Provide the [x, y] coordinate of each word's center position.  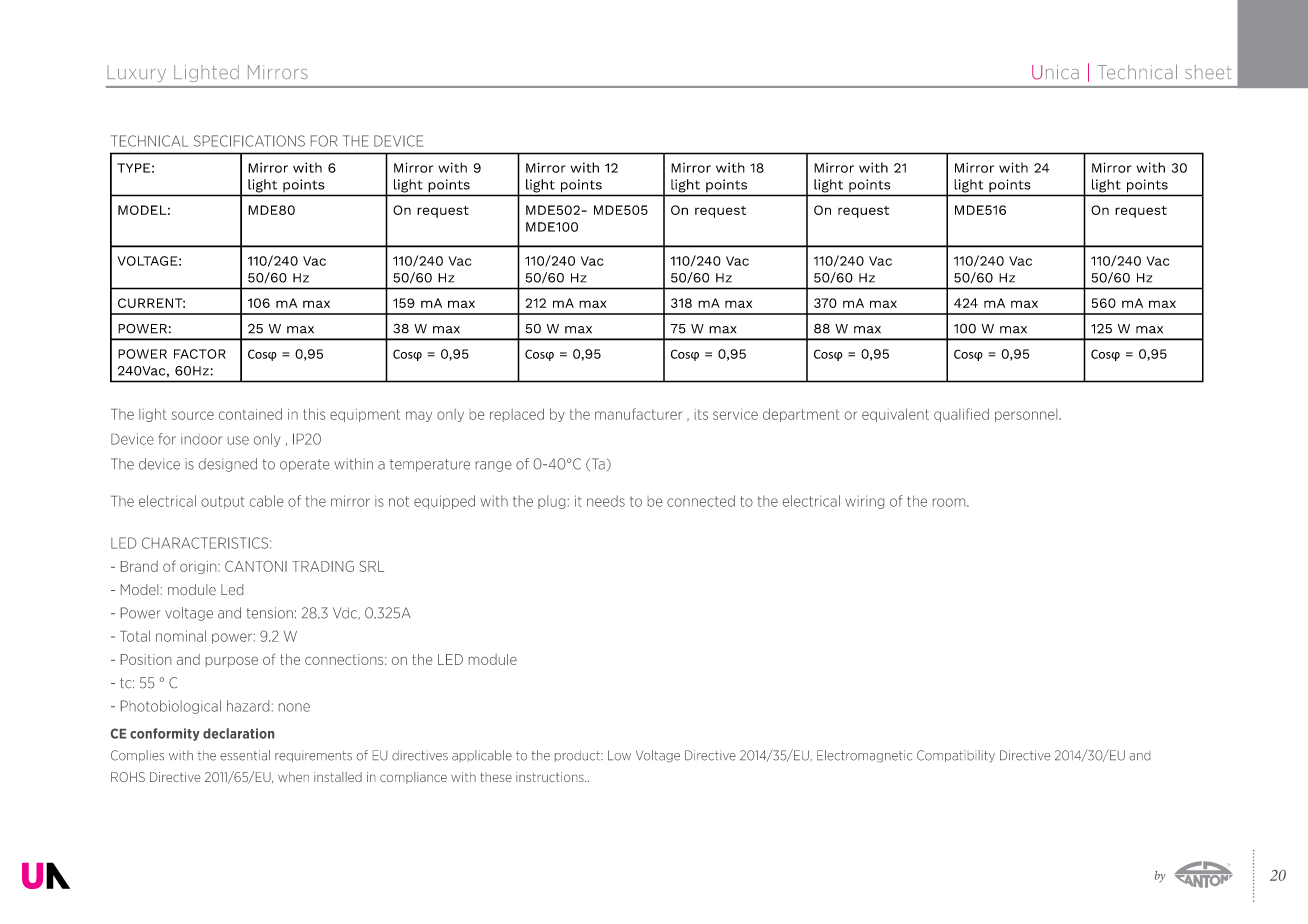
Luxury [136, 73]
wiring [864, 502]
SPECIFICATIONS [249, 141]
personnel [1027, 415]
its [701, 414]
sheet [1208, 72]
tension [269, 613]
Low [619, 755]
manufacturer [638, 414]
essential [245, 755]
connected [701, 501]
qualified [961, 415]
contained [250, 414]
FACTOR [200, 354]
